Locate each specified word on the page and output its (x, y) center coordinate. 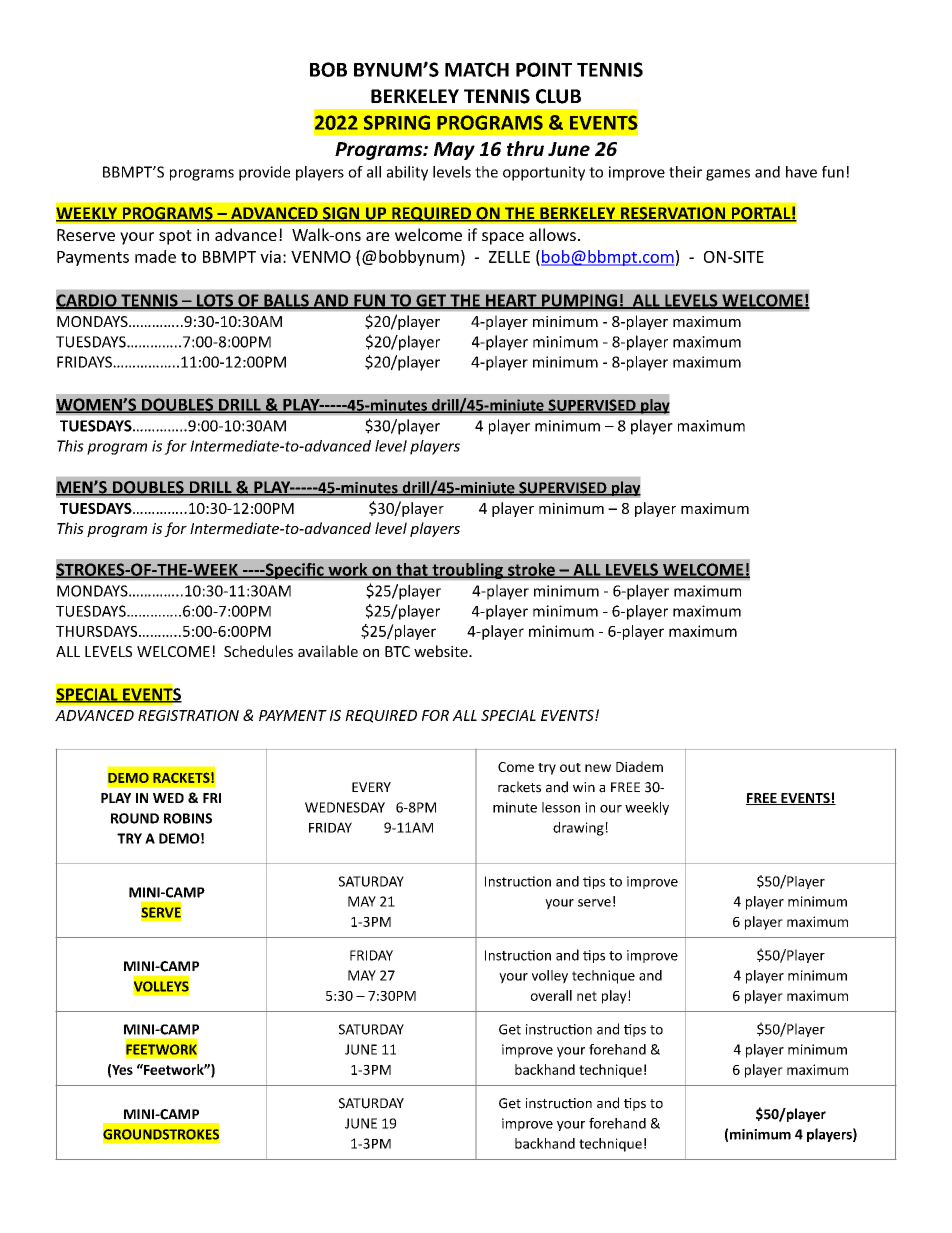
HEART (511, 301)
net (587, 996)
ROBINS (188, 818)
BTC (397, 651)
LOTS (215, 301)
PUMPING (579, 301)
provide (264, 173)
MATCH (477, 69)
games (728, 175)
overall (551, 995)
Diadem (639, 766)
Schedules (258, 651)
